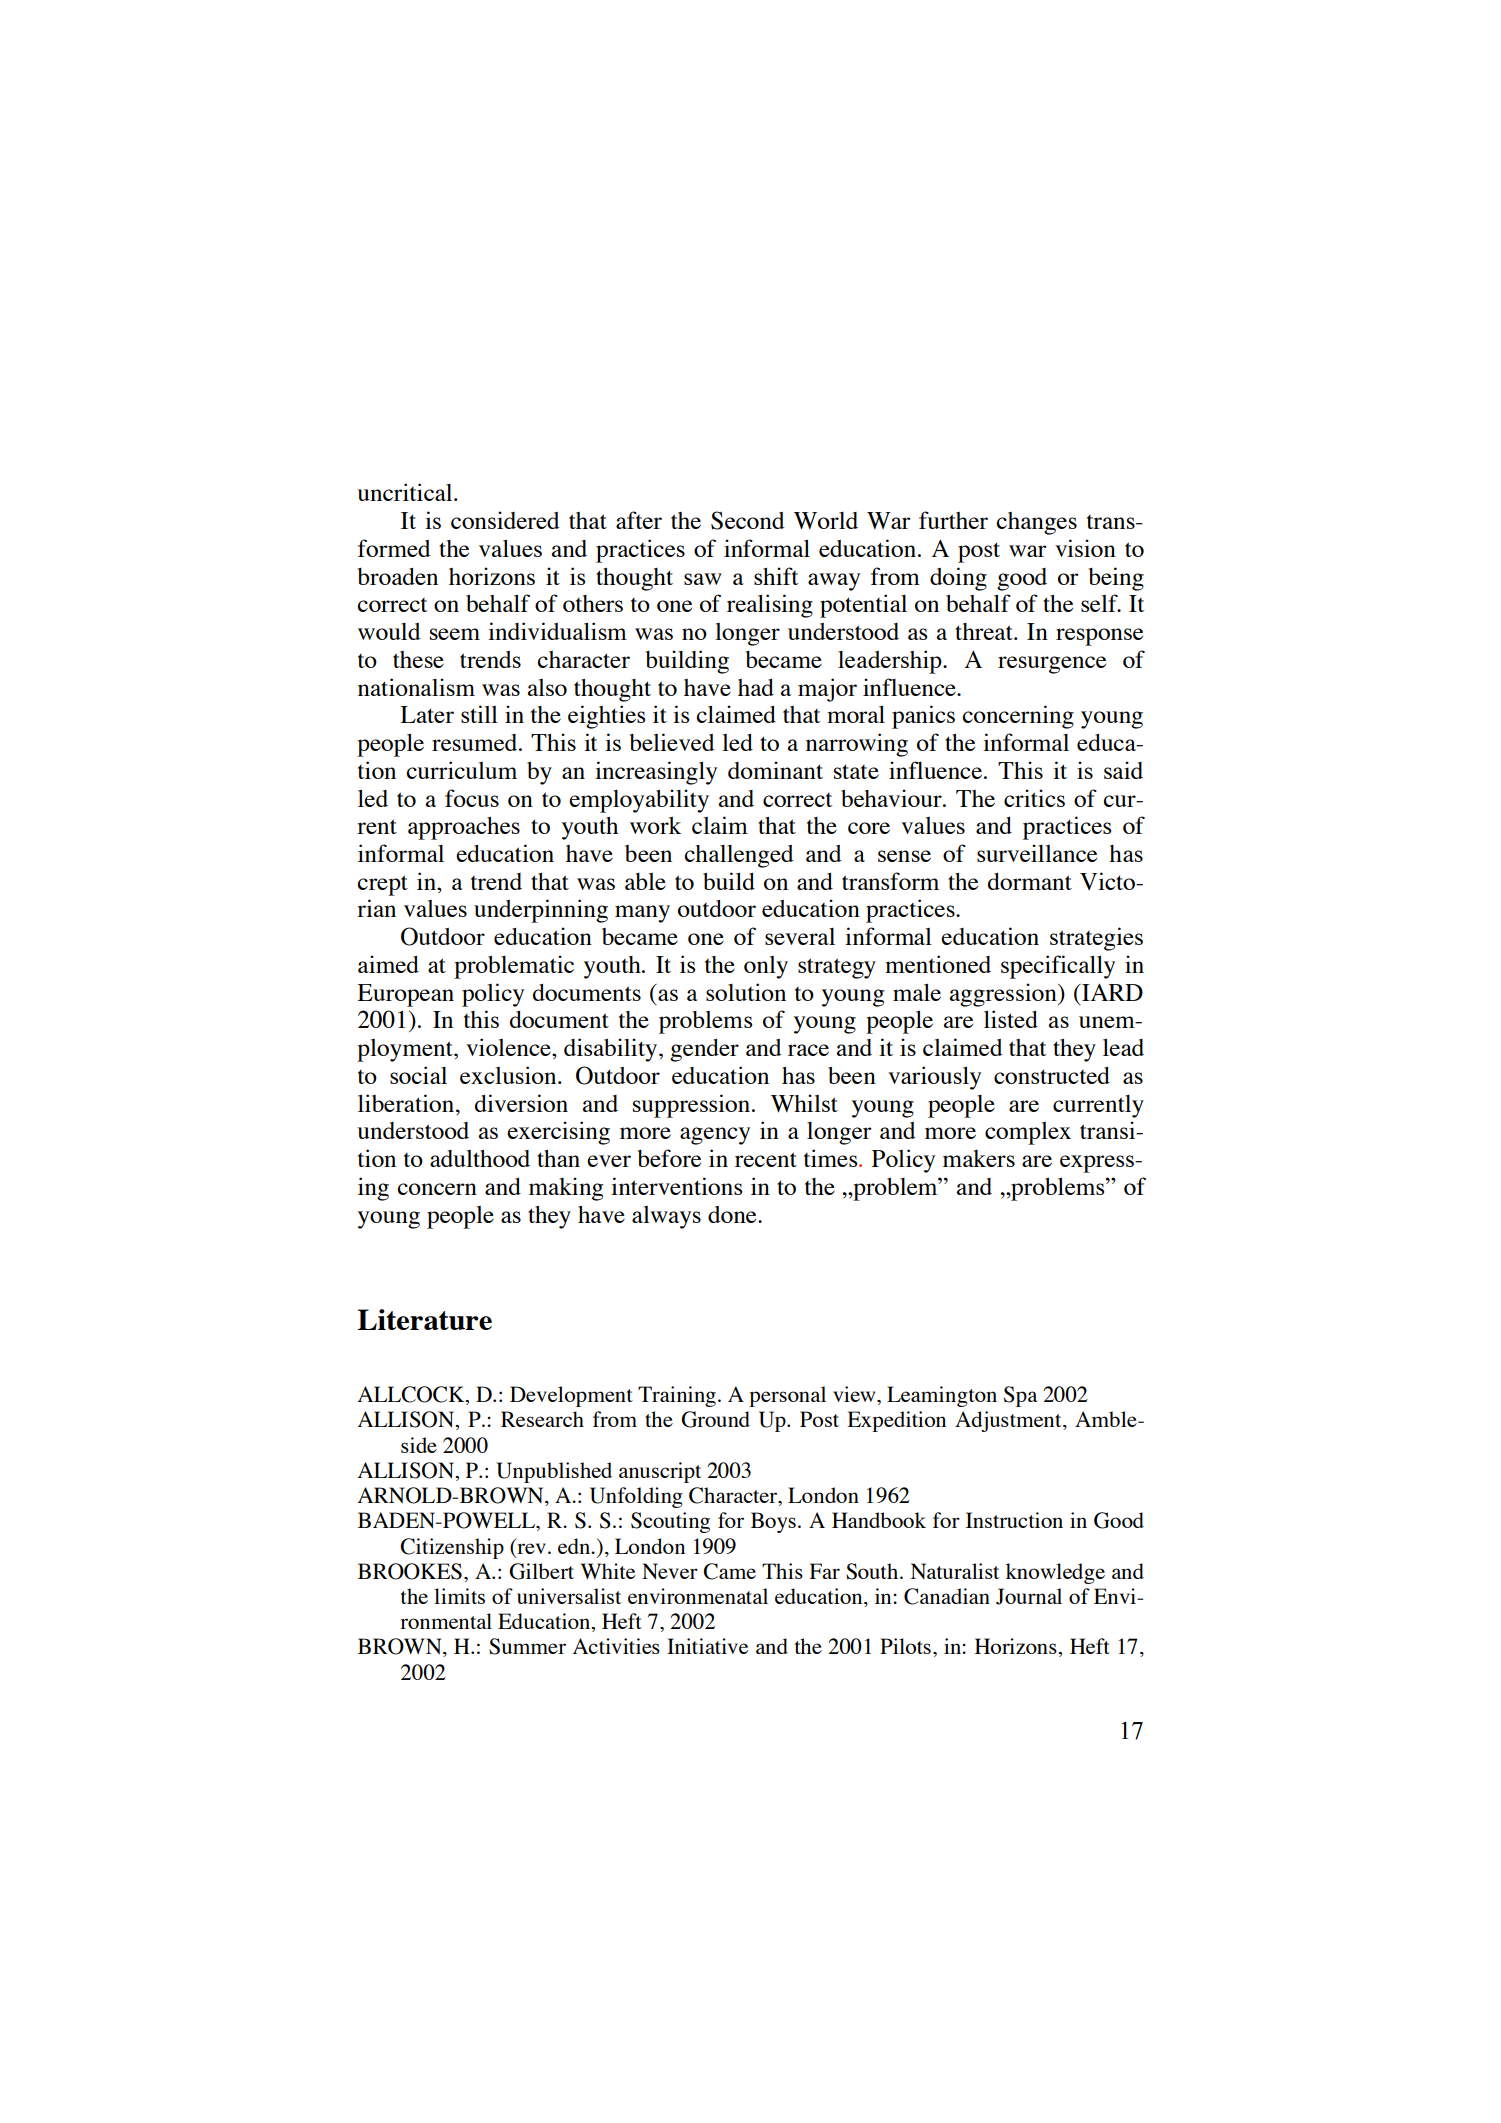 The image size is (1501, 2123). What do you see at coordinates (748, 520) in the document?
I see `Second` at bounding box center [748, 520].
